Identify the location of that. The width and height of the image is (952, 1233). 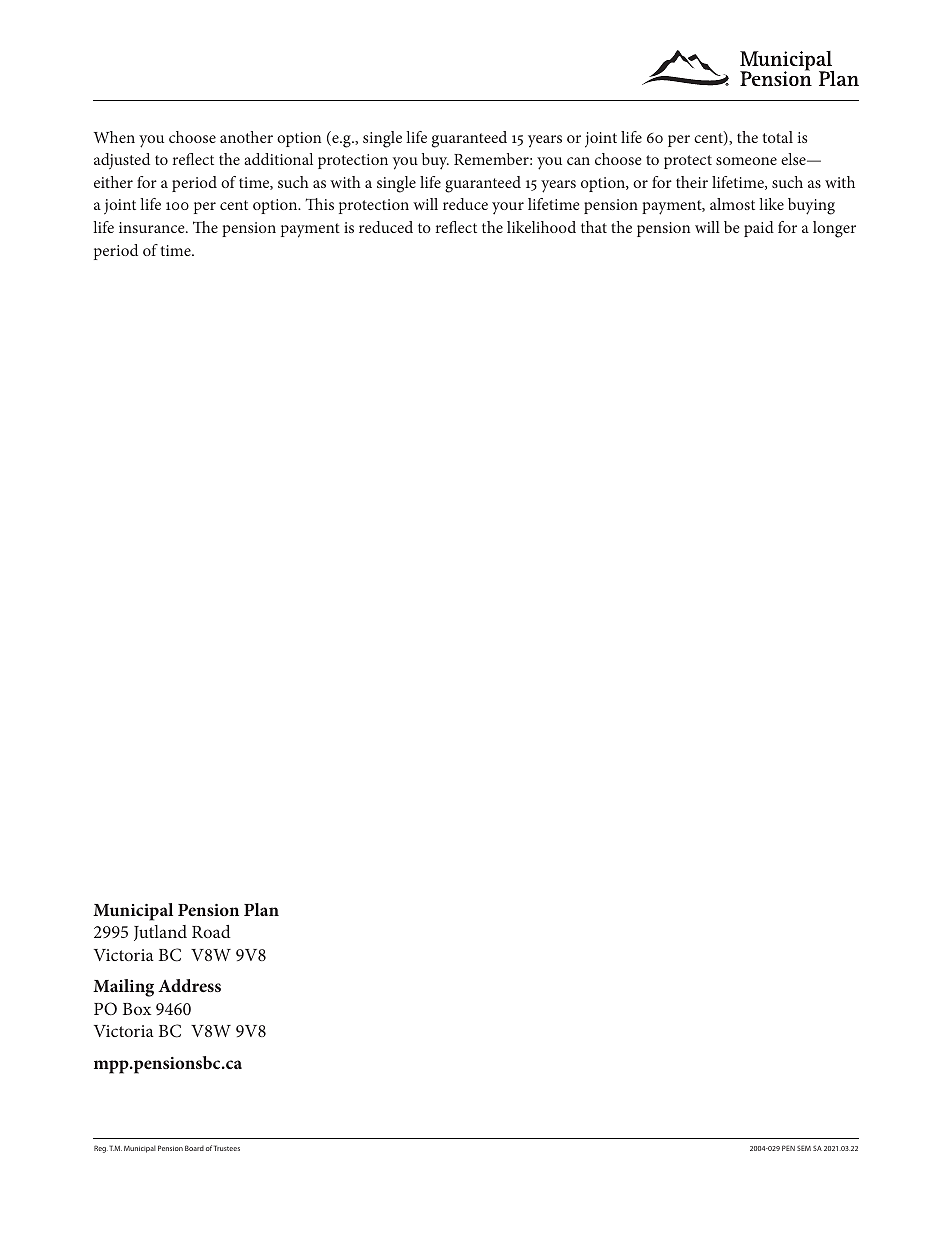
(594, 227).
